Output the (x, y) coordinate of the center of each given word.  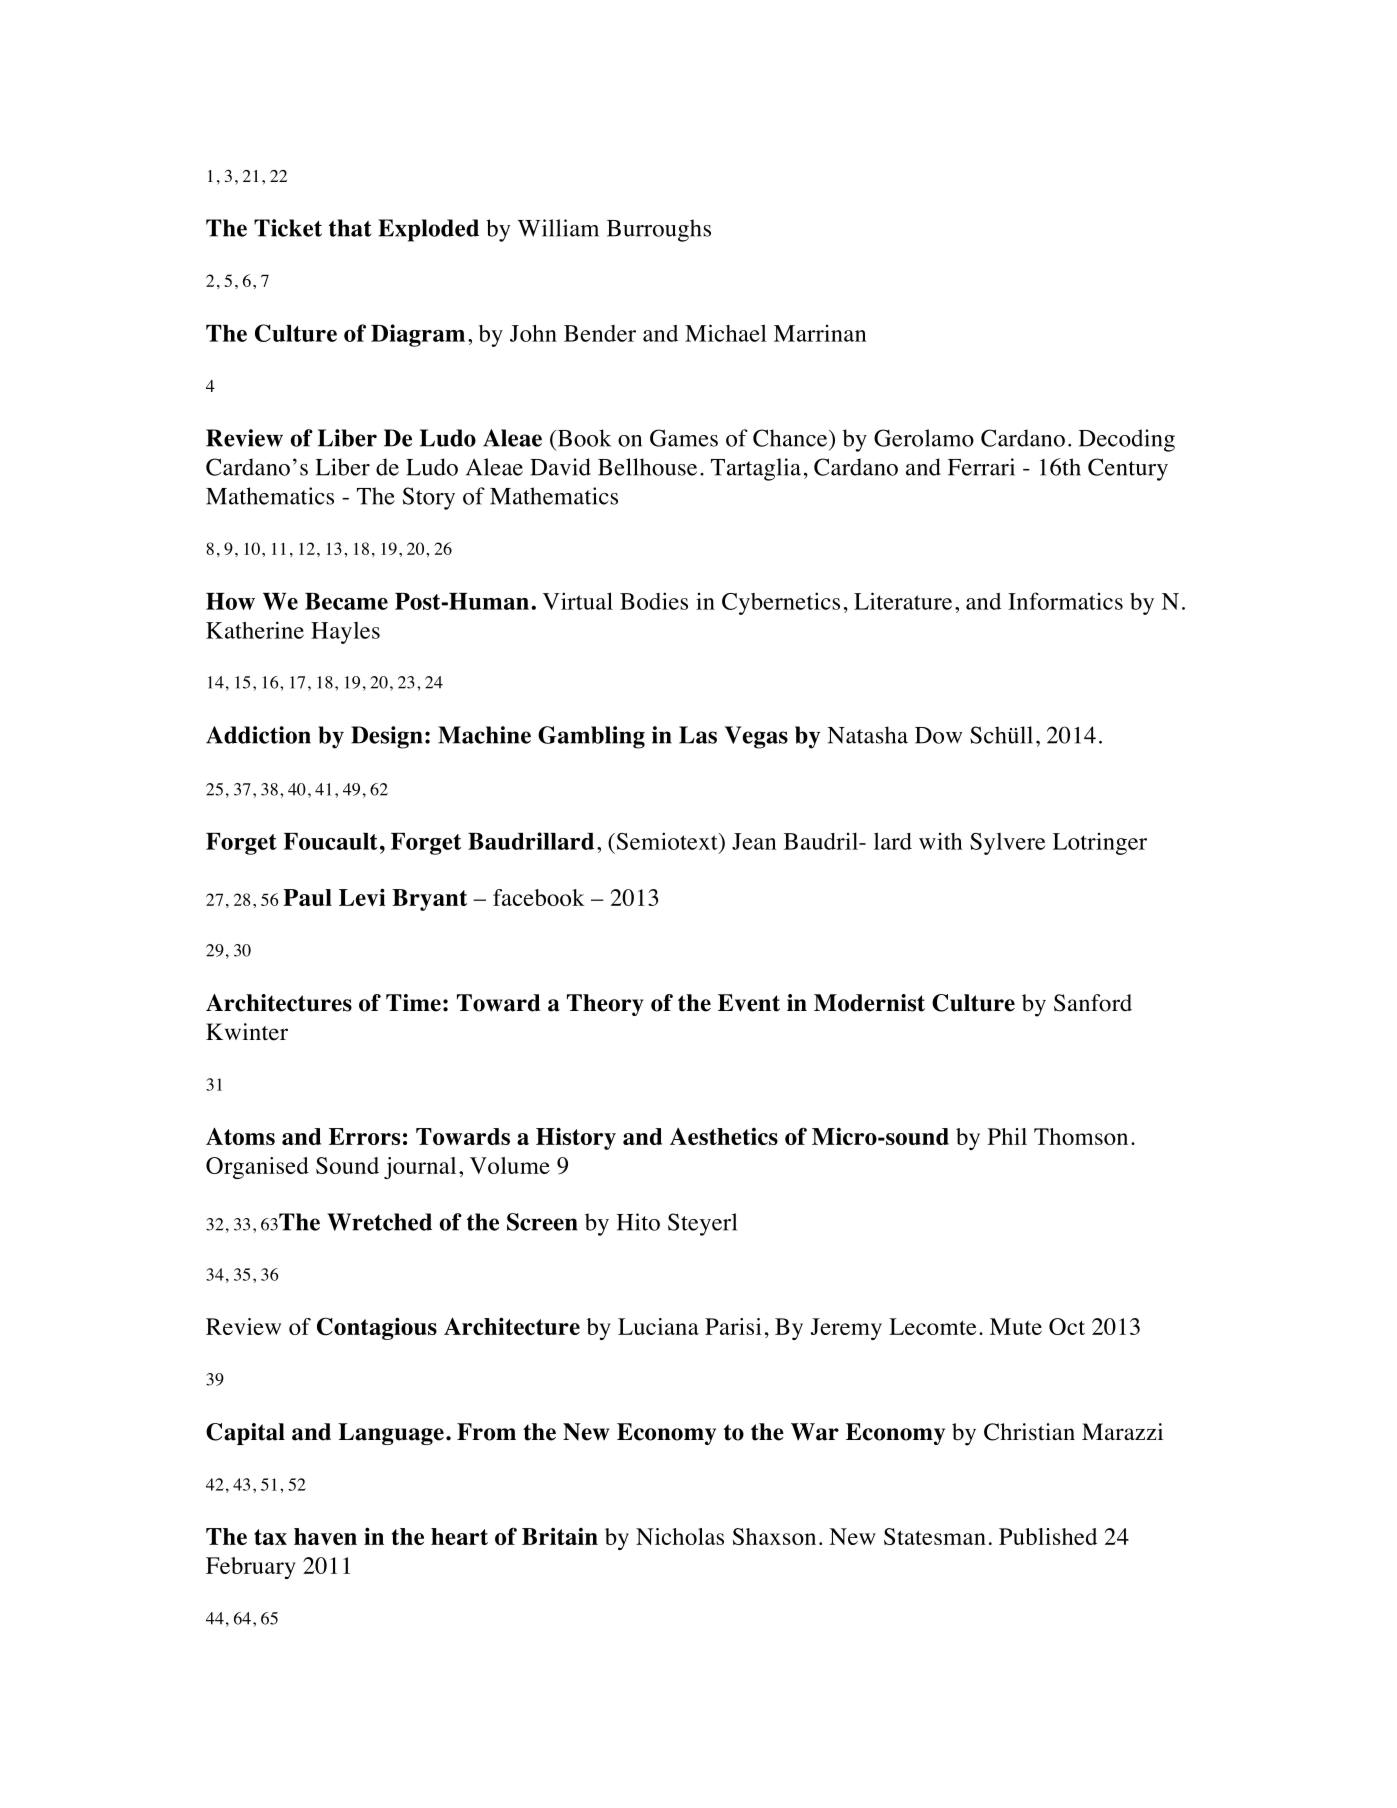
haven (325, 1536)
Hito (638, 1222)
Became (346, 601)
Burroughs (659, 230)
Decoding (1127, 440)
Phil (1007, 1136)
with (941, 841)
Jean (754, 841)
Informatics (1065, 601)
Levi (362, 897)
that (350, 228)
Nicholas (680, 1536)
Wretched (379, 1222)
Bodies (654, 601)
